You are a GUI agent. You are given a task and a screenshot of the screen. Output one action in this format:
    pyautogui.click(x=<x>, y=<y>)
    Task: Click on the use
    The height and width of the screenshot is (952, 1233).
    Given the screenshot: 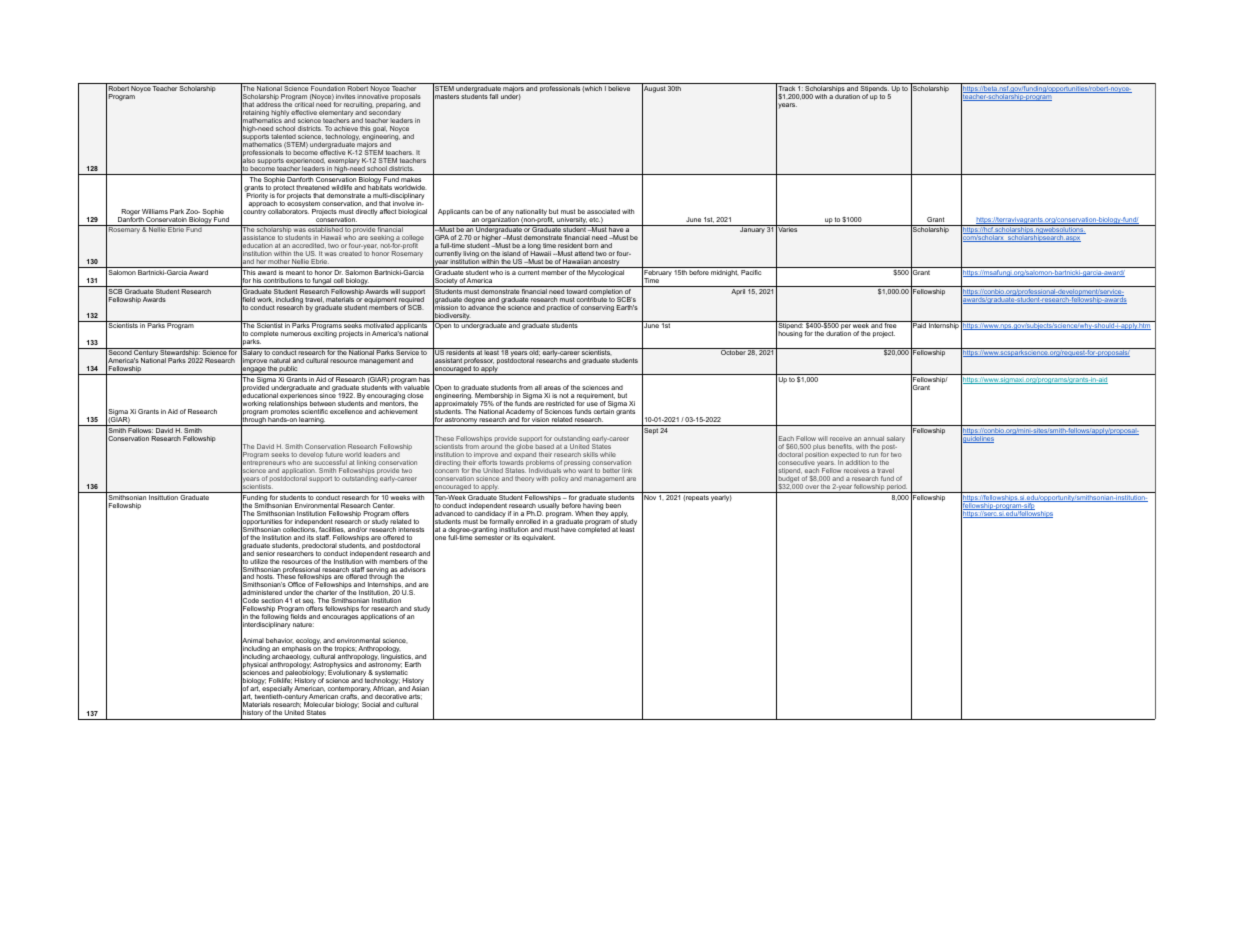 What is the action you would take?
    pyautogui.click(x=592, y=404)
